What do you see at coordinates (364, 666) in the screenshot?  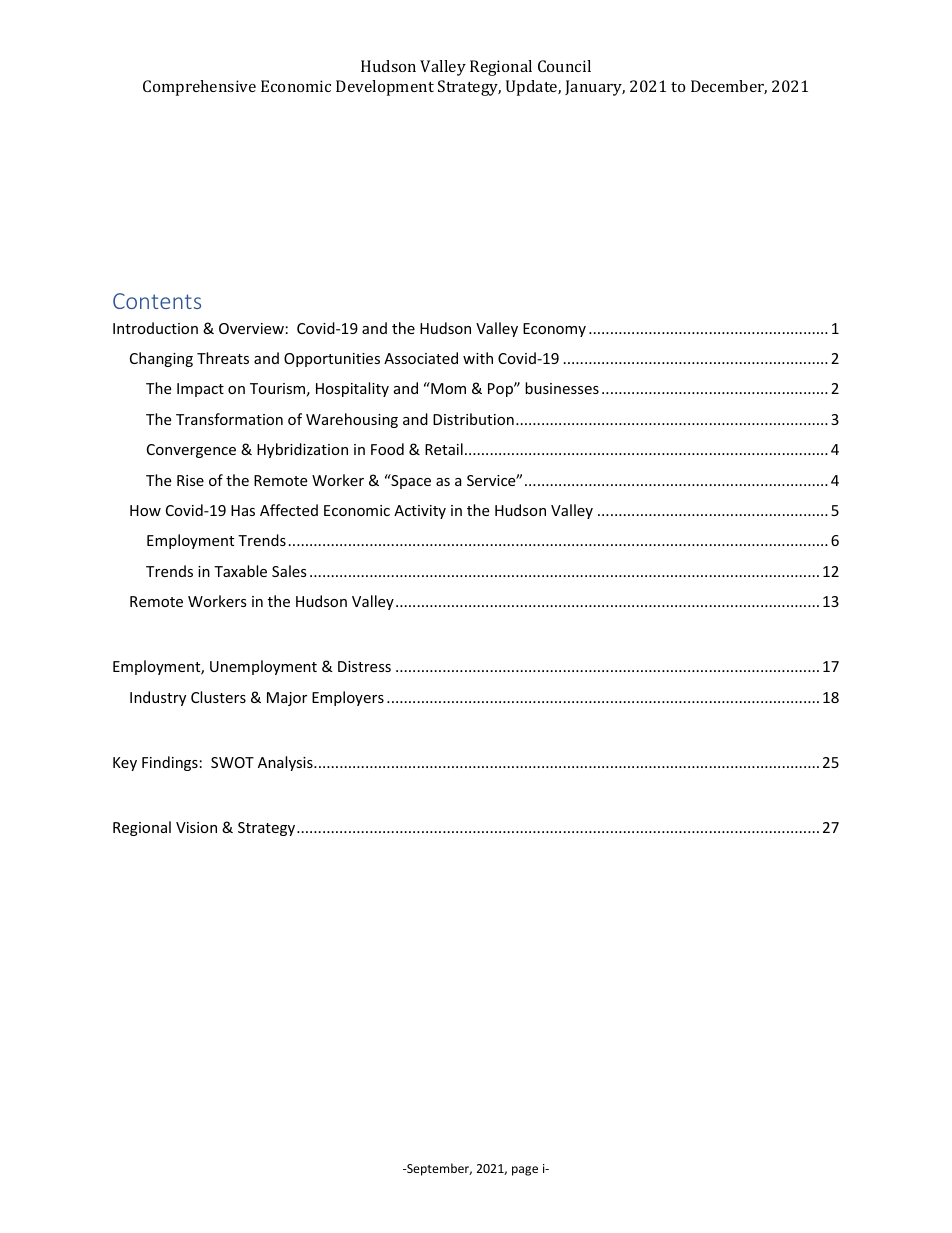 I see `Distress` at bounding box center [364, 666].
